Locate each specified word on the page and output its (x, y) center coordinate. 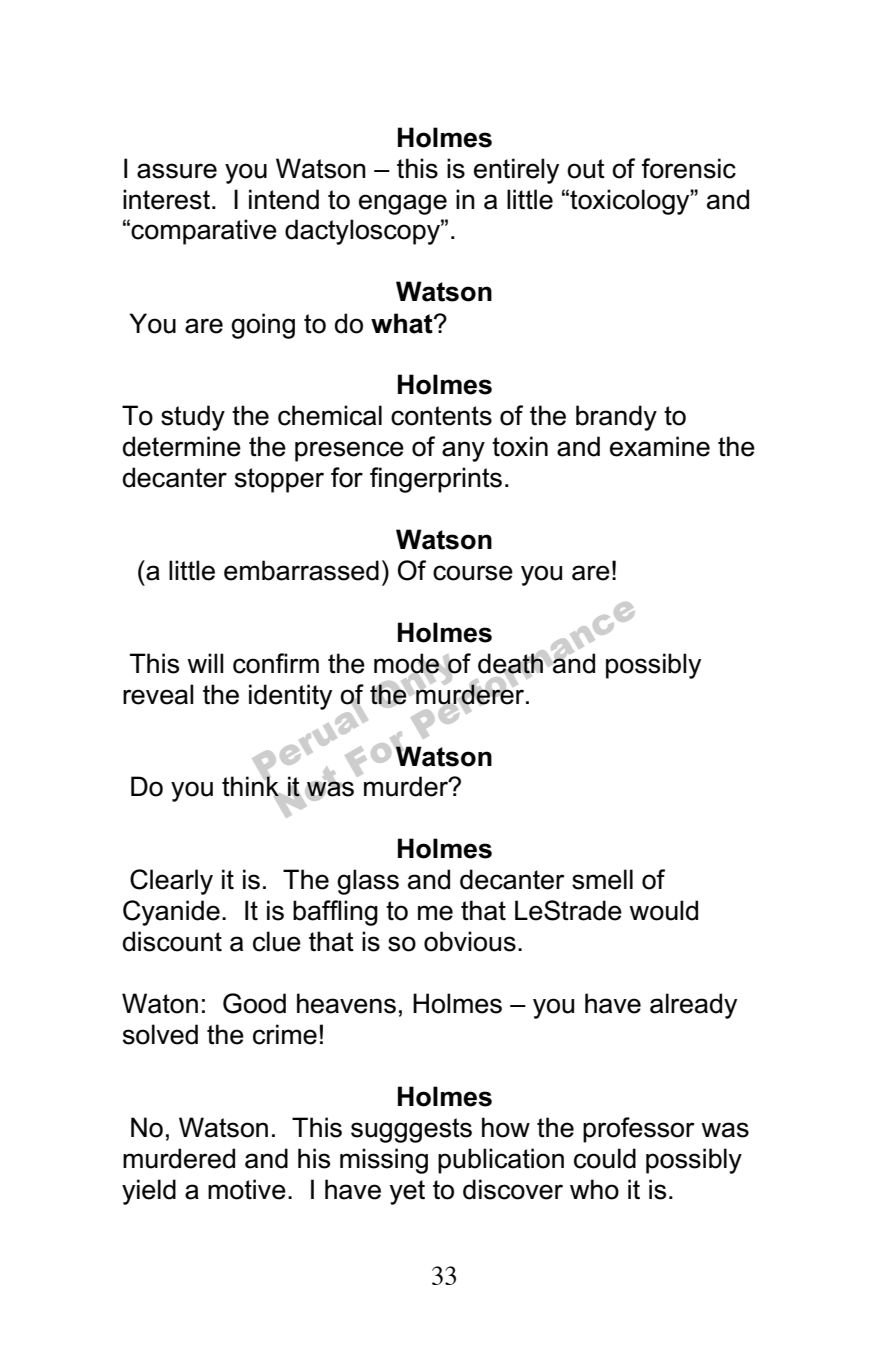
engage (403, 204)
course (473, 573)
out (586, 169)
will (205, 663)
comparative (204, 232)
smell (602, 879)
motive (247, 1189)
